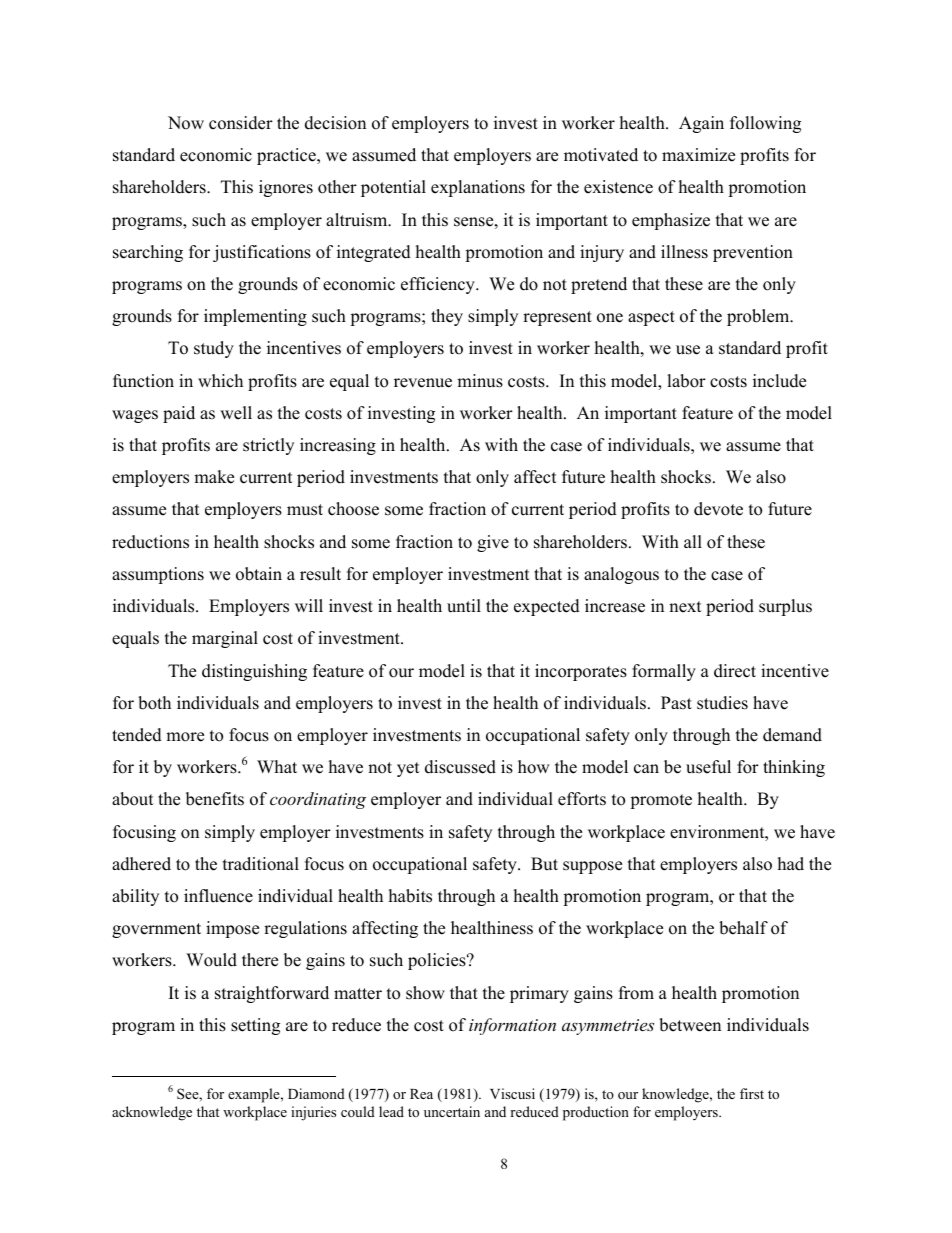 This screenshot has height=1233, width=952. Describe the element at coordinates (698, 155) in the screenshot. I see `maximize` at that location.
